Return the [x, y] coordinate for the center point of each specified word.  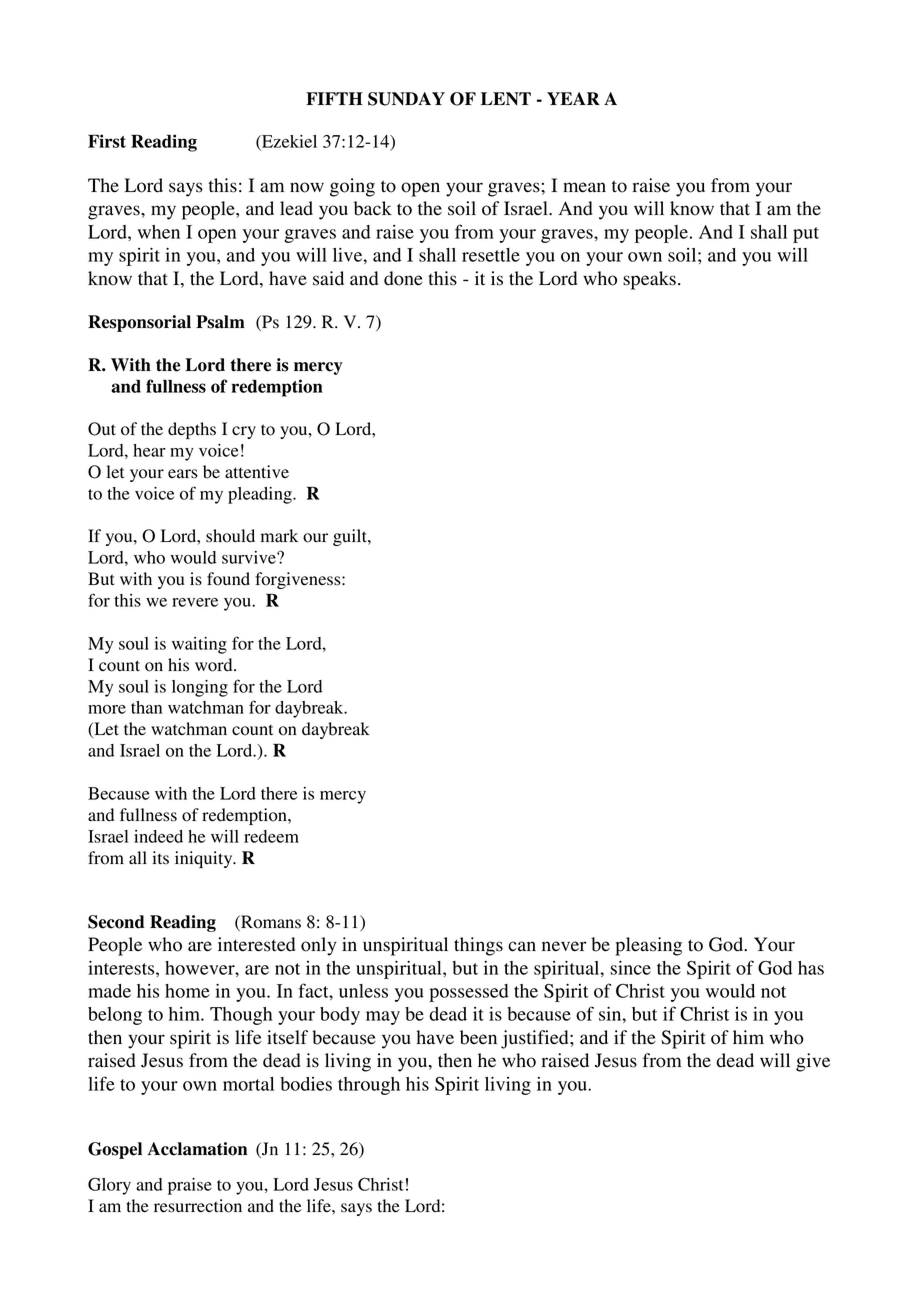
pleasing [648, 946]
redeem [271, 836]
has [811, 968]
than [146, 707]
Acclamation [197, 1149]
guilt [351, 537]
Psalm [220, 322]
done [403, 278]
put [806, 235]
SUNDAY [406, 99]
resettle [491, 255]
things [478, 946]
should [230, 536]
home [187, 991]
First [107, 141]
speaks [649, 280]
